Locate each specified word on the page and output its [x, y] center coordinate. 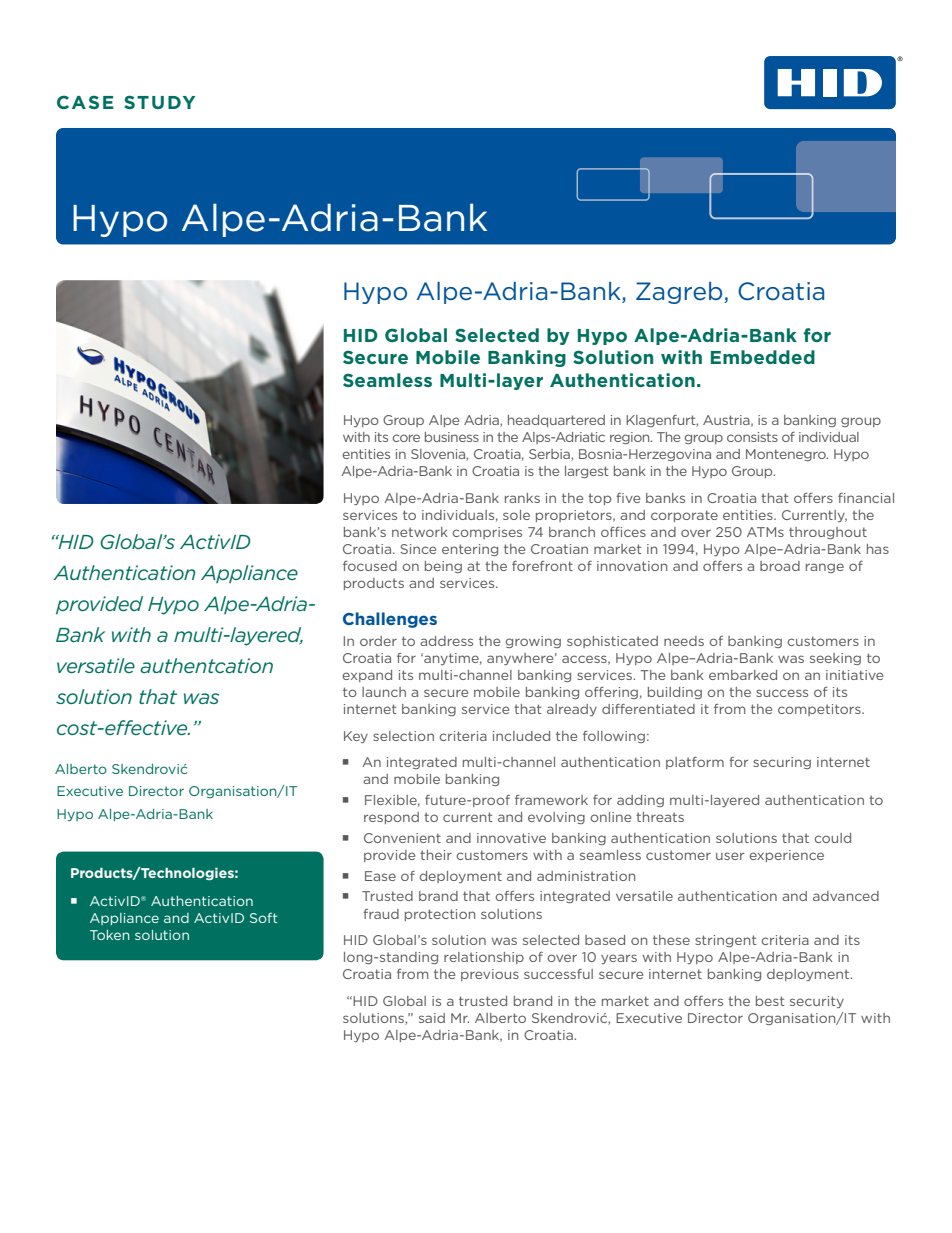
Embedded [763, 357]
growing [533, 642]
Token [110, 935]
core [406, 438]
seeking [835, 659]
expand [367, 676]
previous [490, 975]
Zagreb [680, 293]
